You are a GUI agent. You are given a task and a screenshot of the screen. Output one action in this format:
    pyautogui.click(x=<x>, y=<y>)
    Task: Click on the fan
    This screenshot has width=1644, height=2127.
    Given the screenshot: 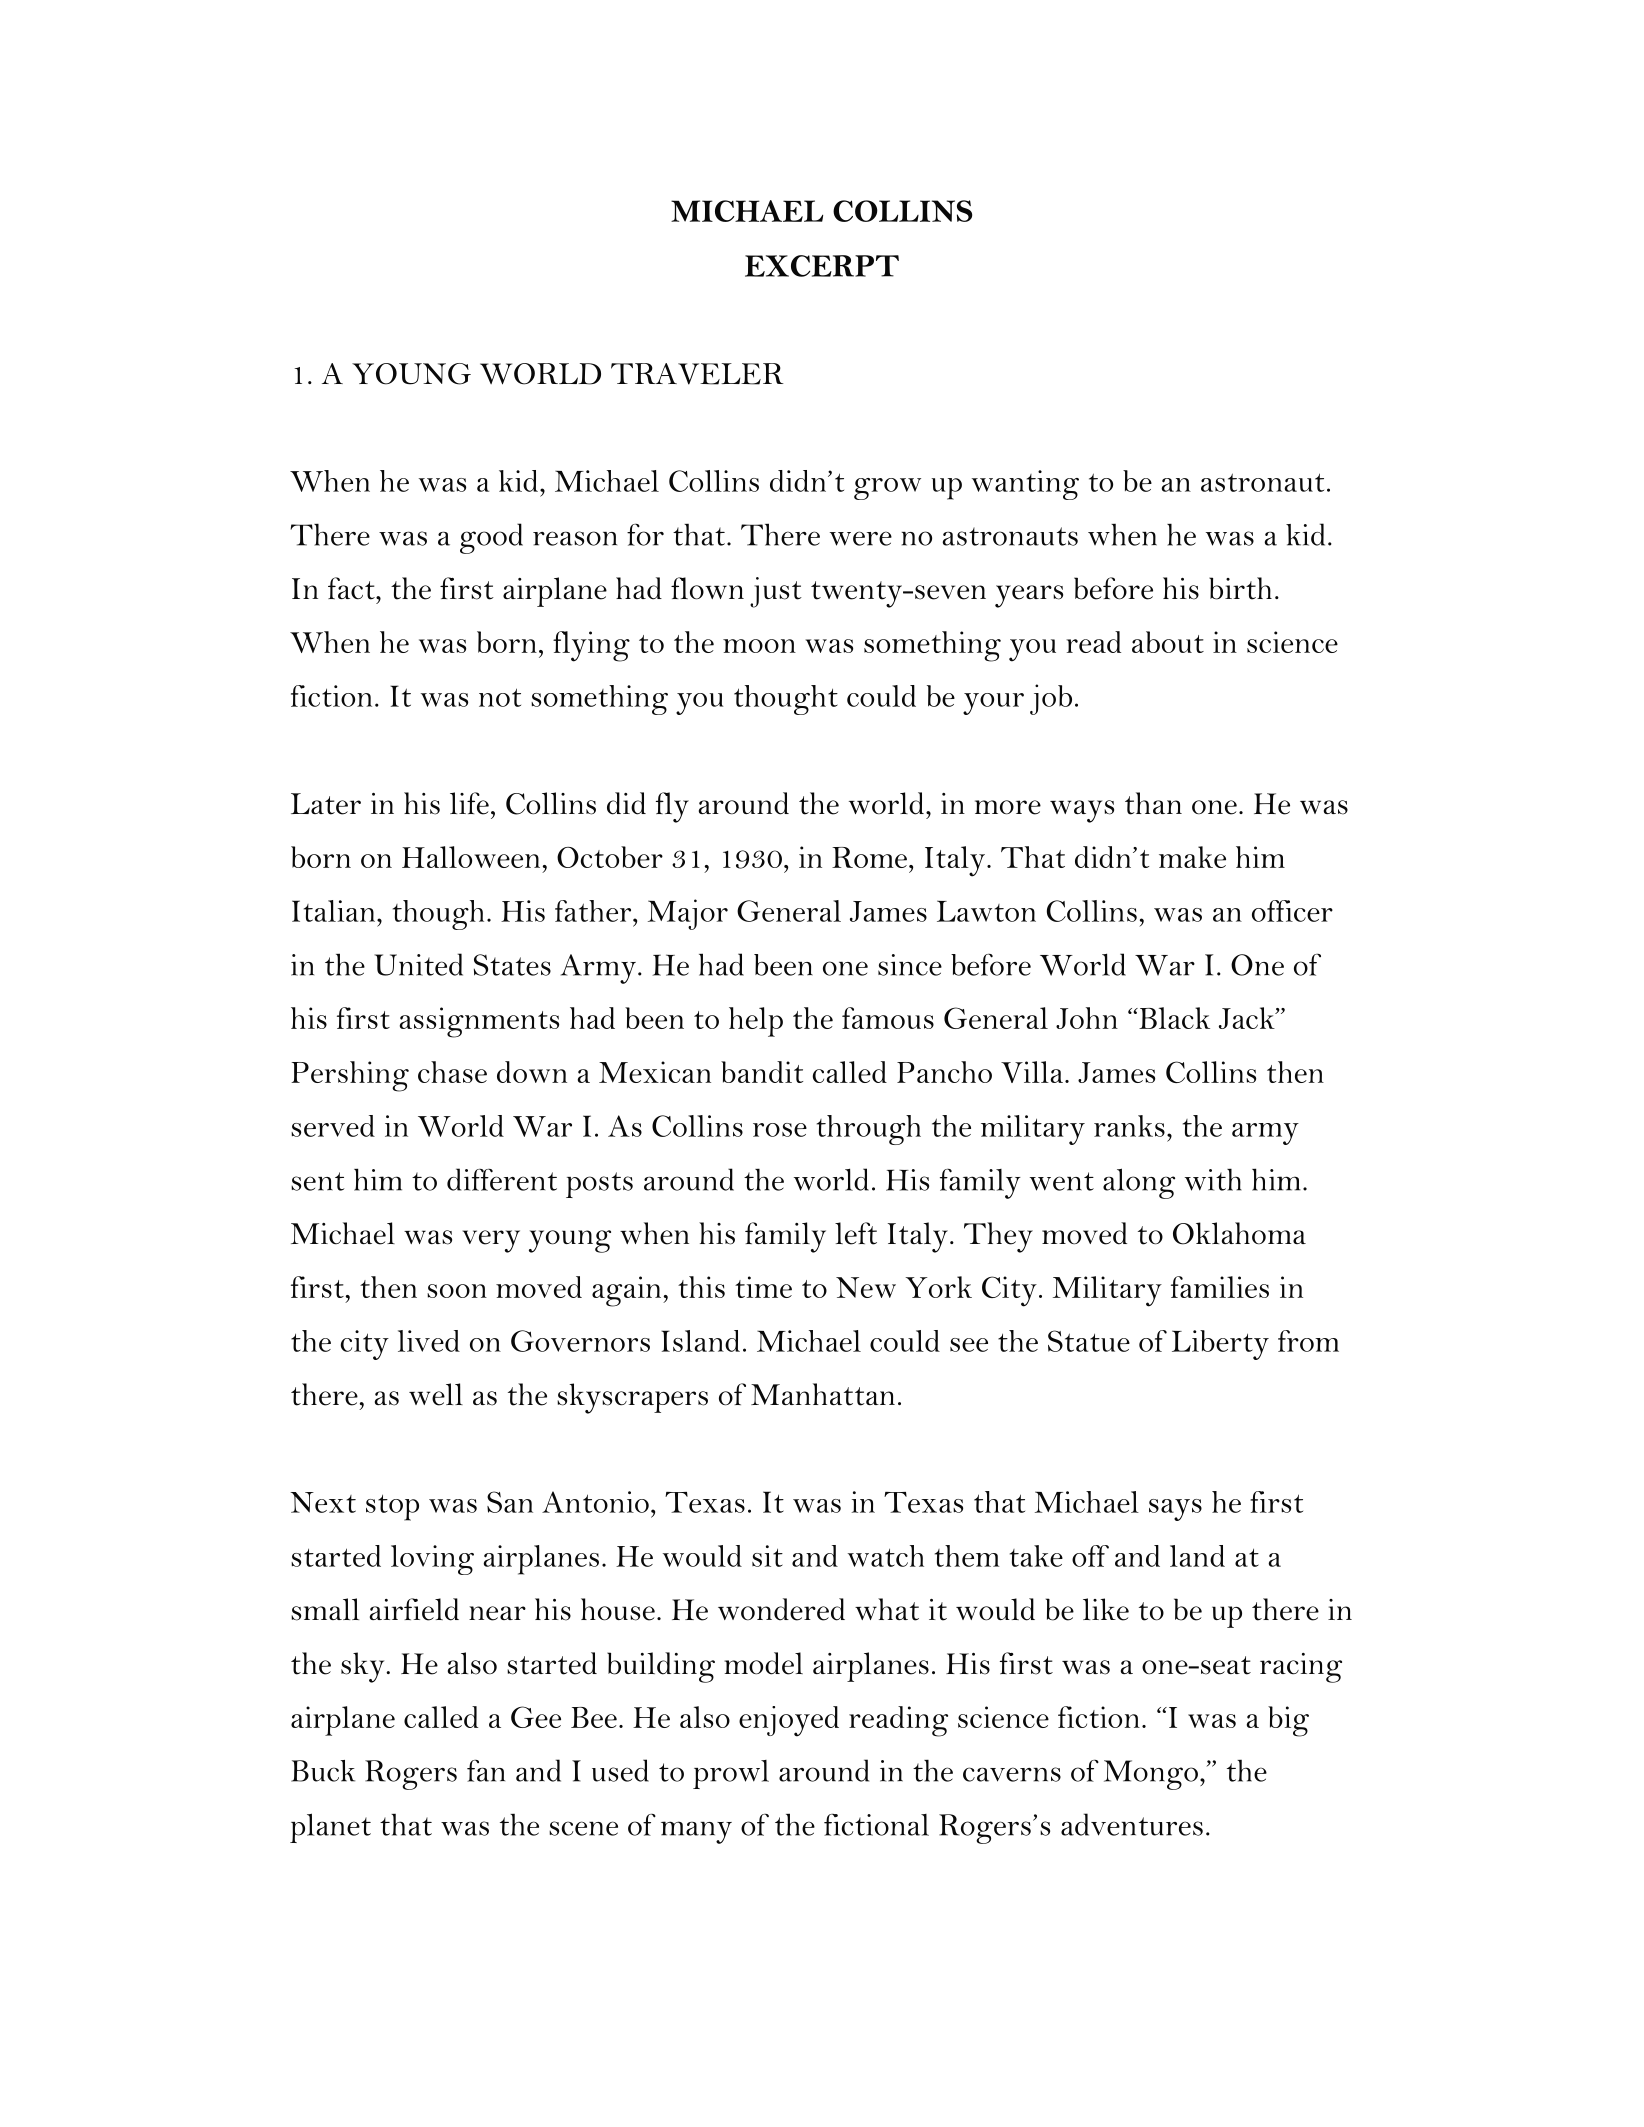 What is the action you would take?
    pyautogui.click(x=486, y=1770)
